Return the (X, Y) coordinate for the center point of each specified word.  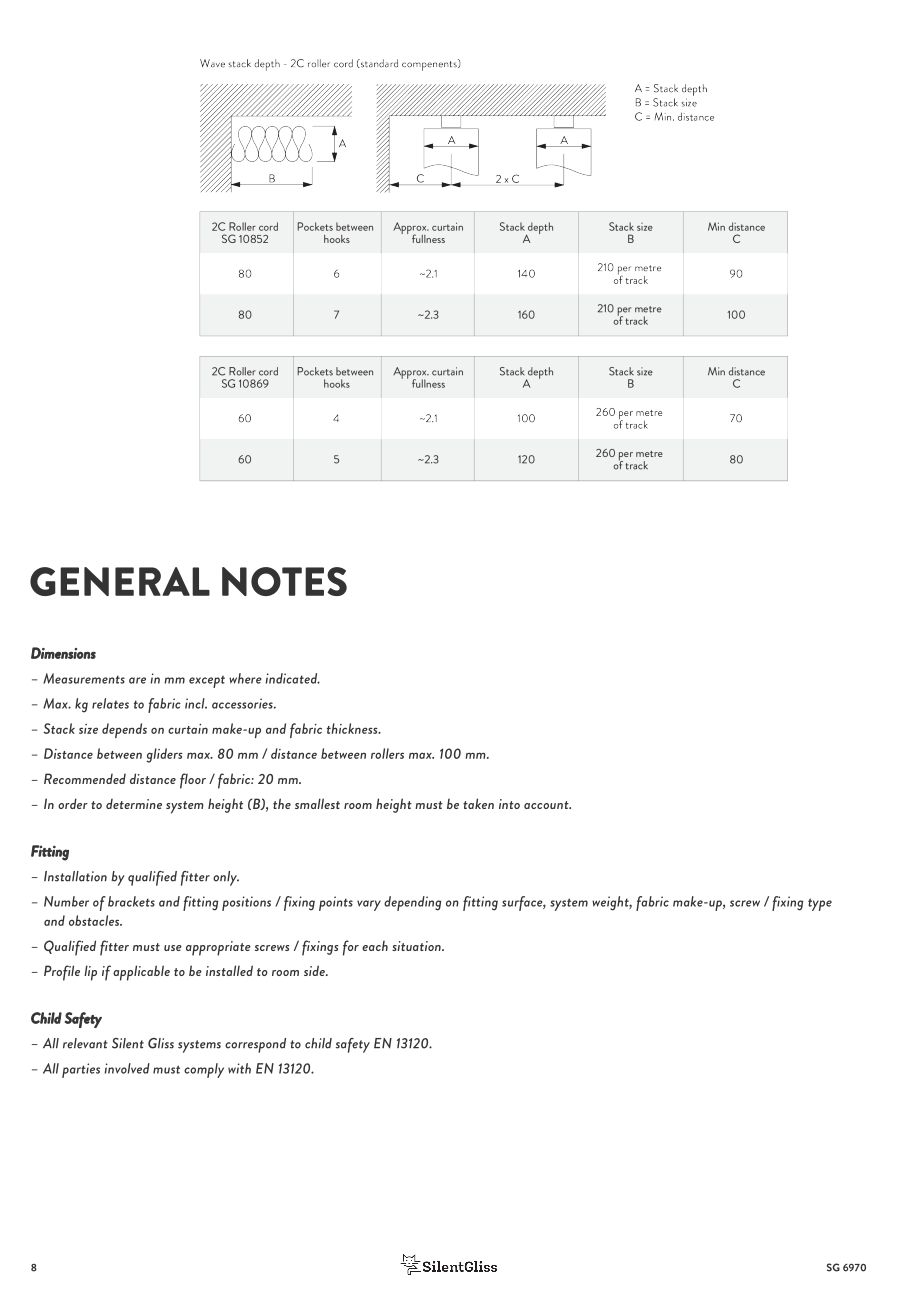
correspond (255, 1045)
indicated (292, 678)
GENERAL (120, 581)
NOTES (284, 581)
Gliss (161, 1043)
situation (417, 946)
